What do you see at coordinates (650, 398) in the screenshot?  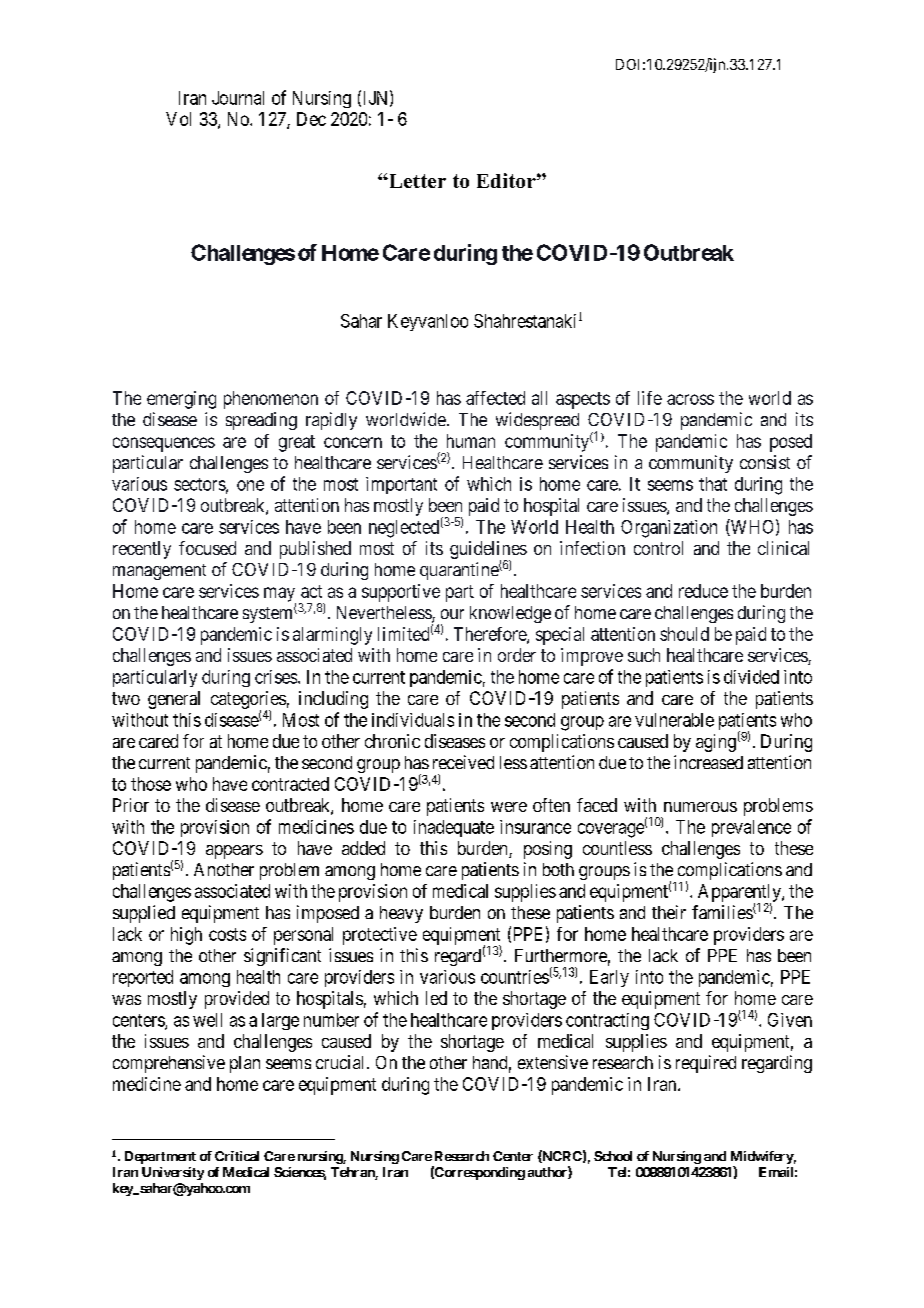 I see `life` at bounding box center [650, 398].
